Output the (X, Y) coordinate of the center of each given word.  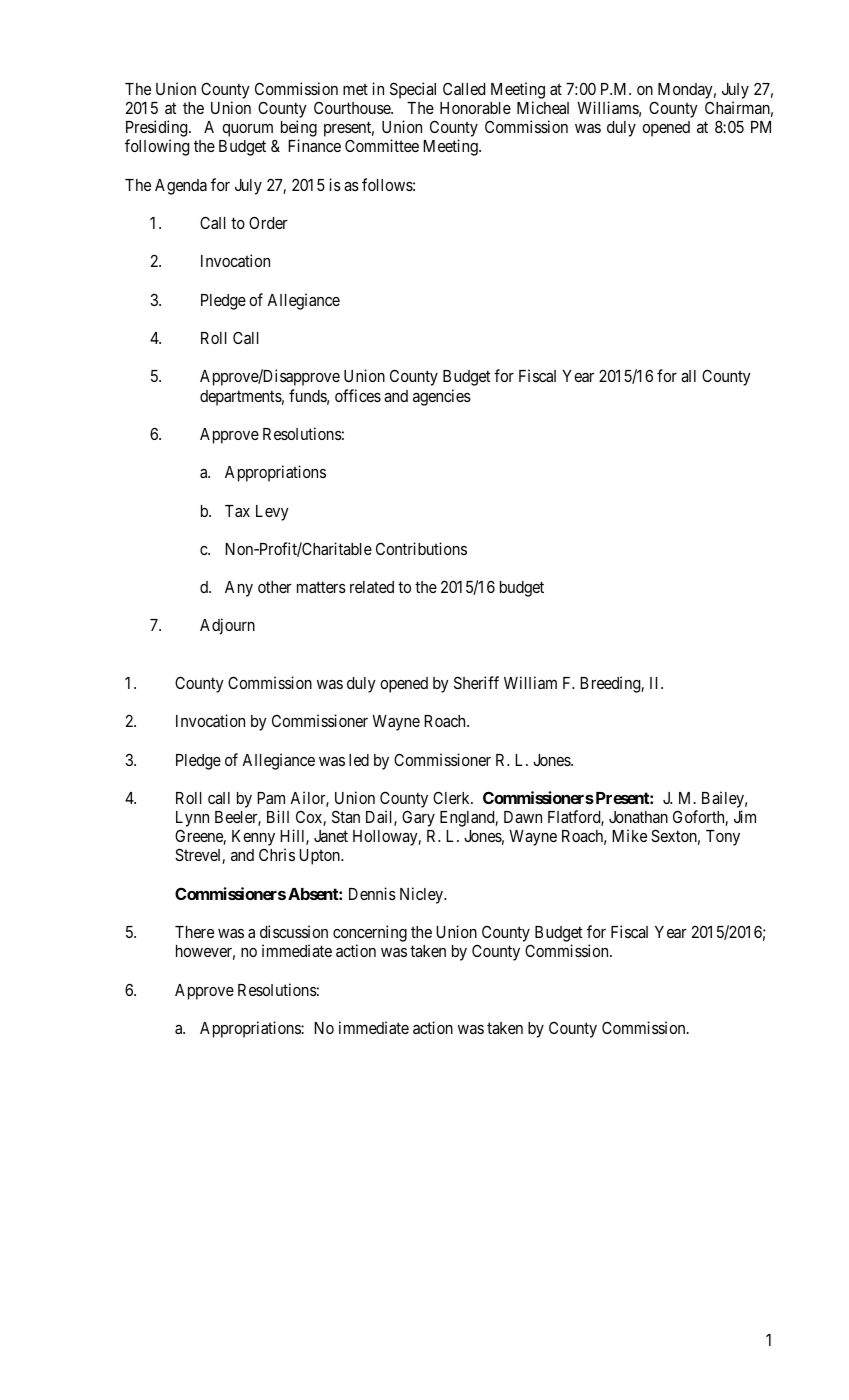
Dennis (372, 893)
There (194, 932)
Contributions (421, 548)
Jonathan (638, 817)
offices (358, 395)
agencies (442, 397)
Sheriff (476, 682)
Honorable (475, 108)
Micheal (543, 107)
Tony (723, 838)
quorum (247, 130)
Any (239, 589)
